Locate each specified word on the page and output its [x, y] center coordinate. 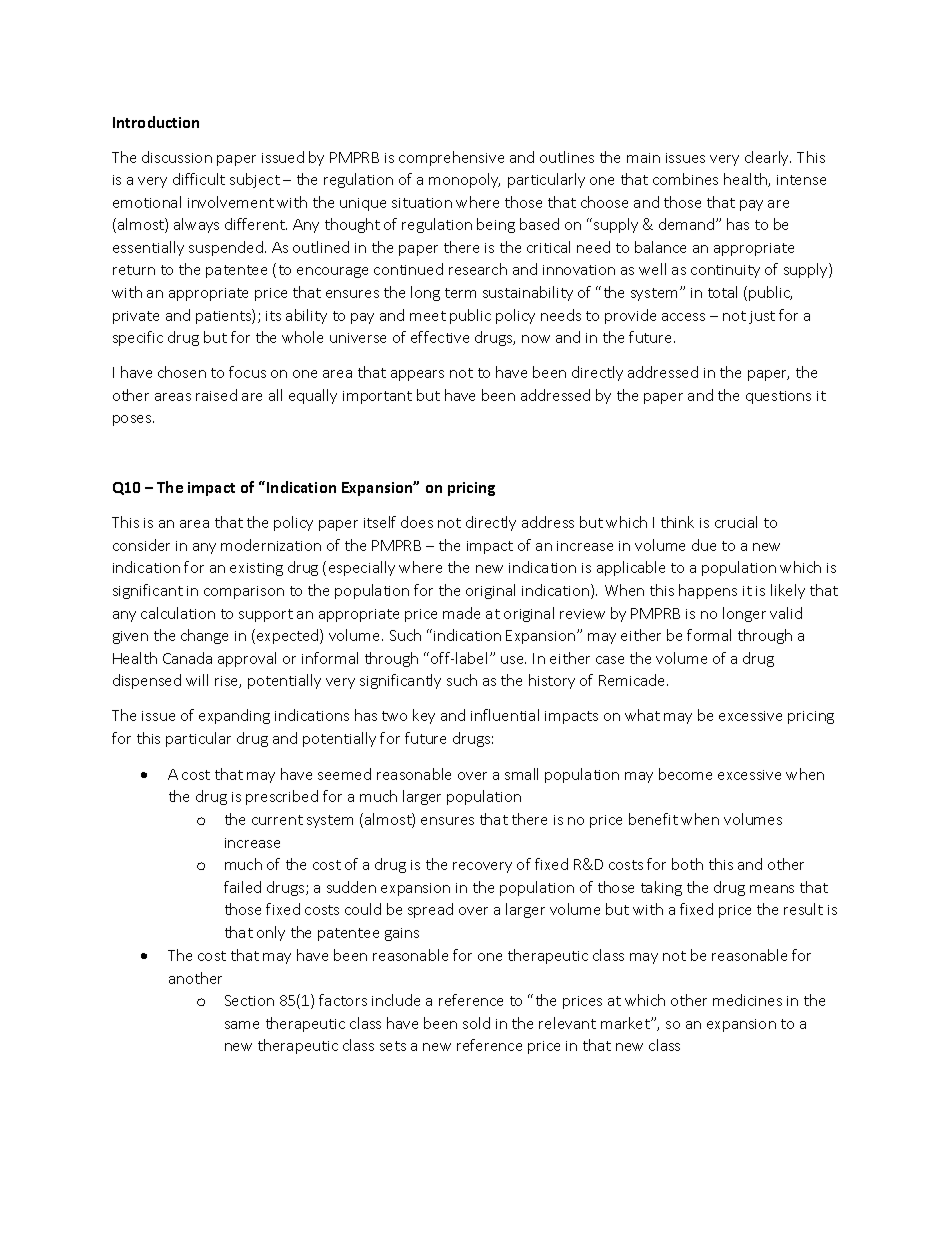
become [685, 774]
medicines [747, 1000]
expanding [234, 716]
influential [505, 715]
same [242, 1025]
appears [417, 375]
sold [476, 1023]
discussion [177, 157]
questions [778, 397]
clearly [768, 158]
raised [216, 395]
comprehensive [451, 158]
